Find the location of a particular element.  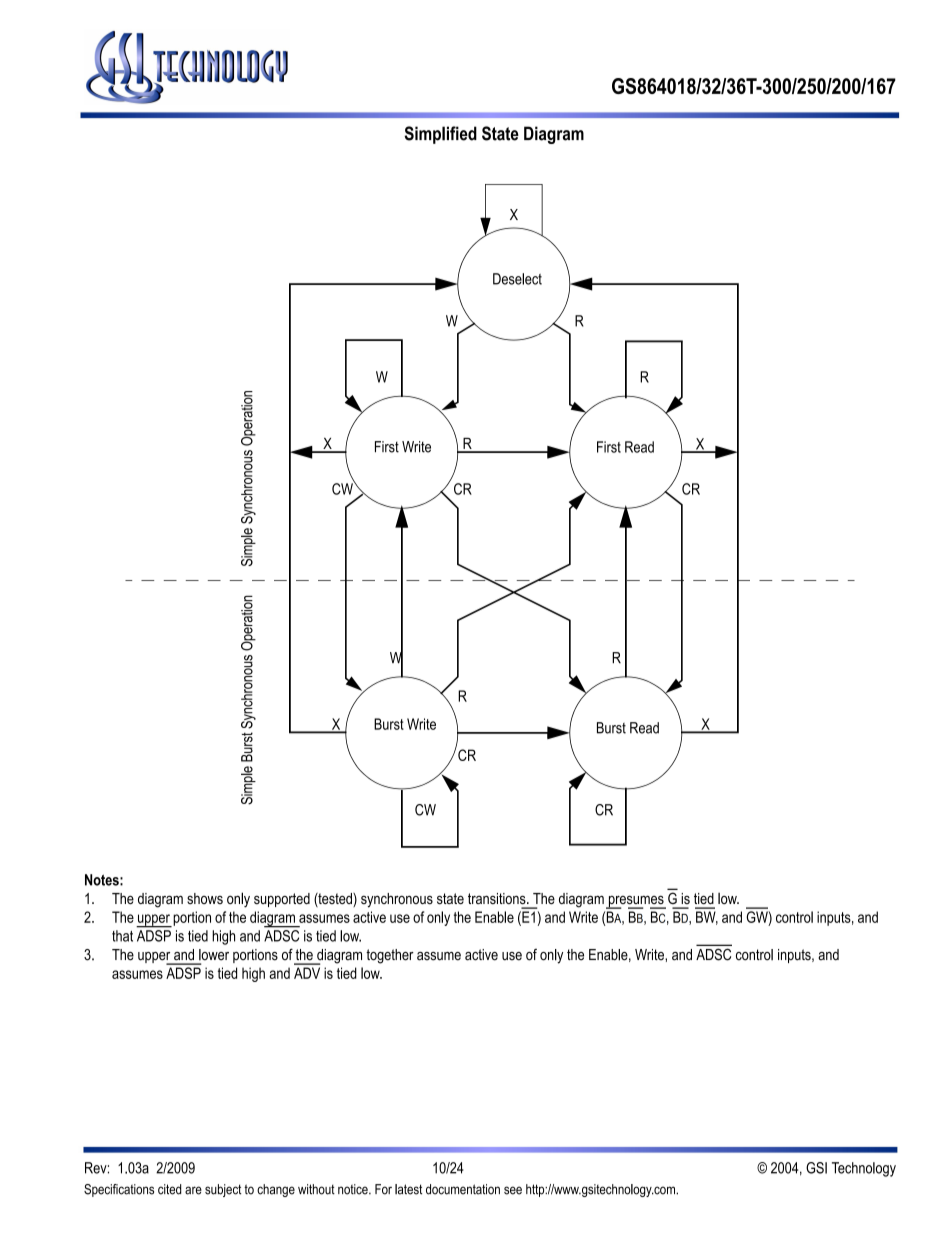

together is located at coordinates (390, 956).
